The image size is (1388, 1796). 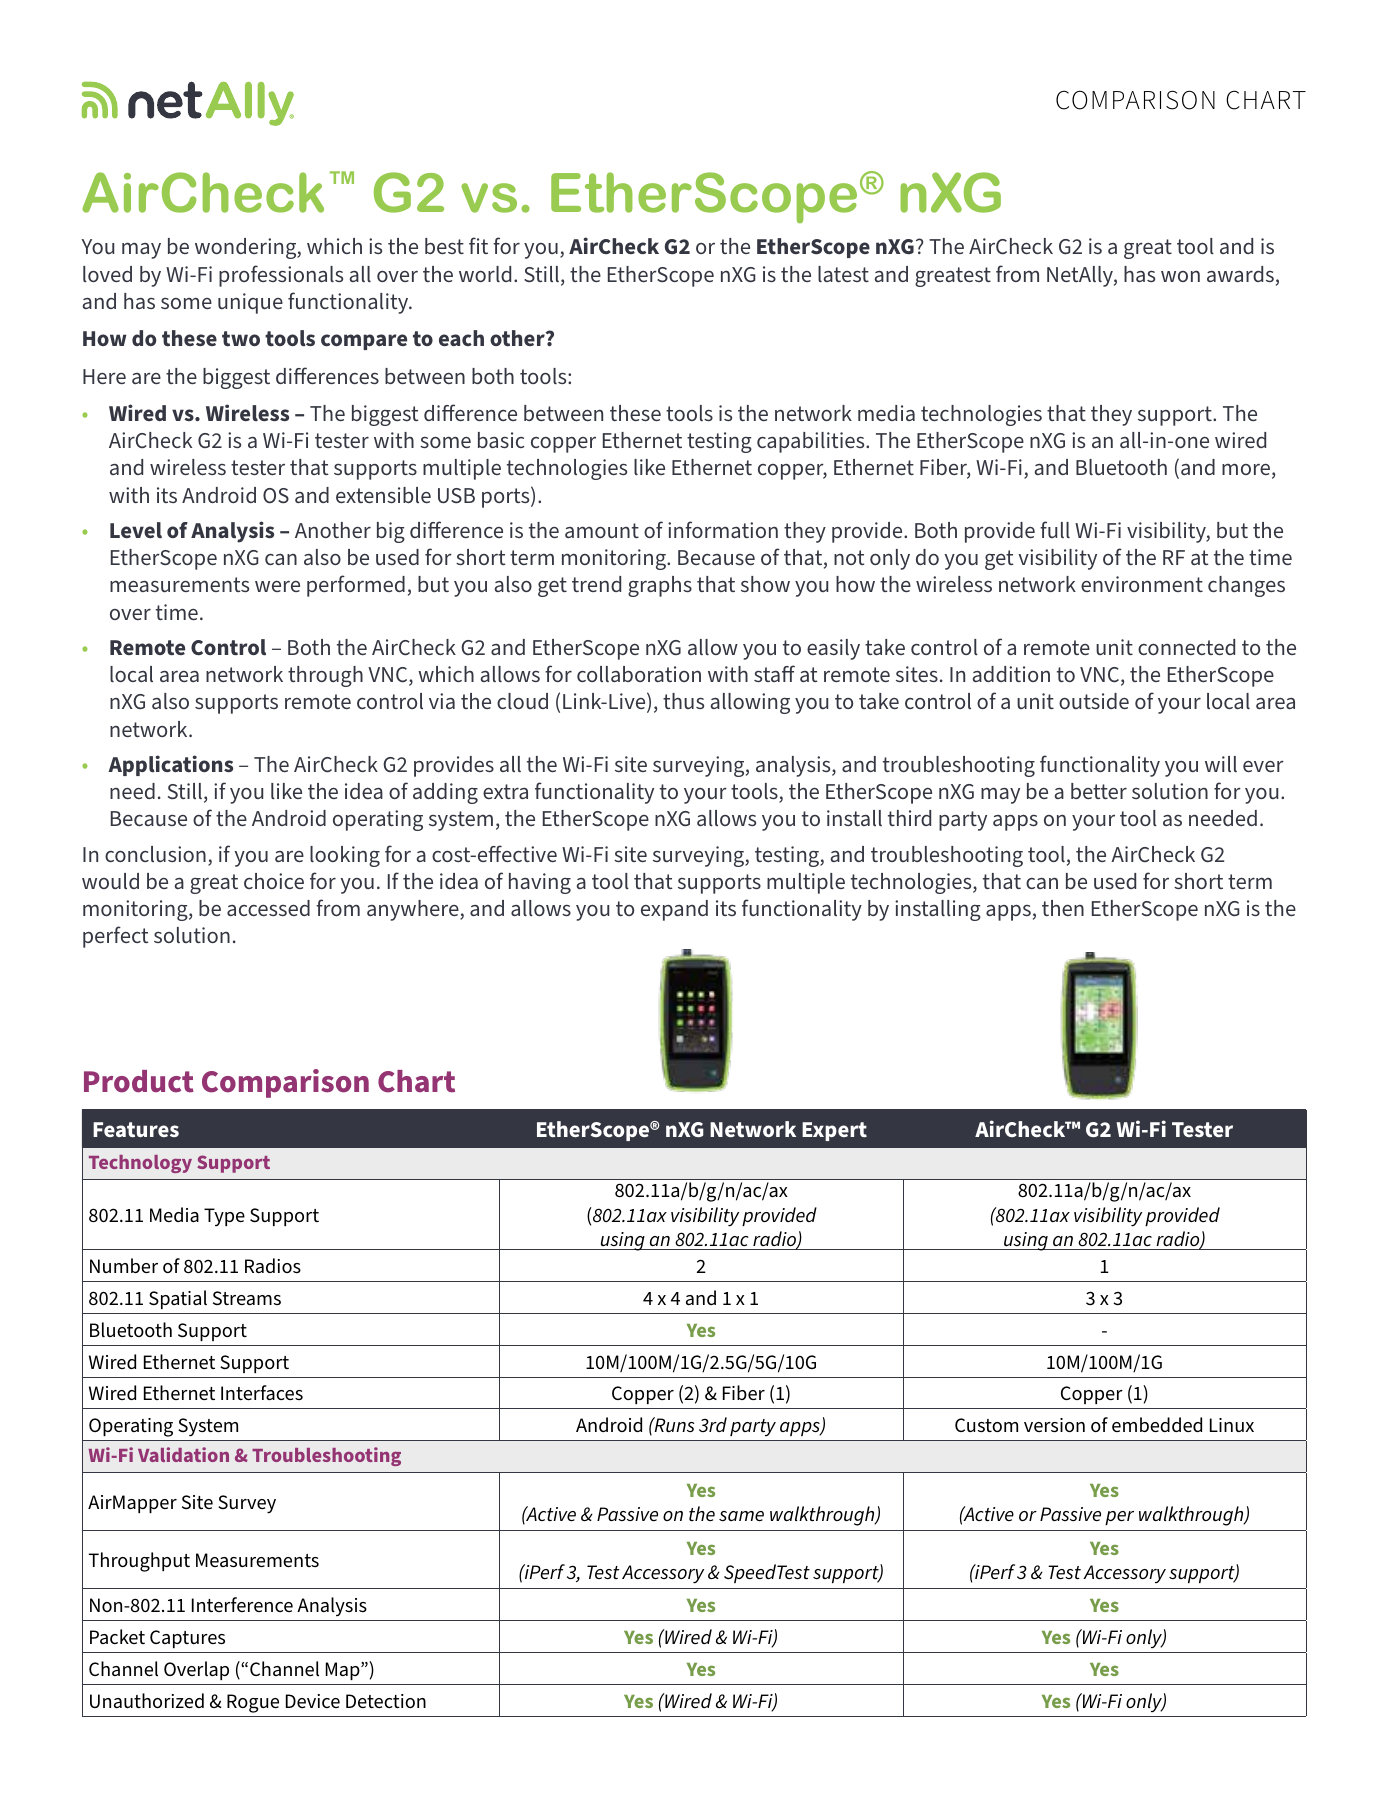 What do you see at coordinates (741, 1516) in the screenshot?
I see `same` at bounding box center [741, 1516].
